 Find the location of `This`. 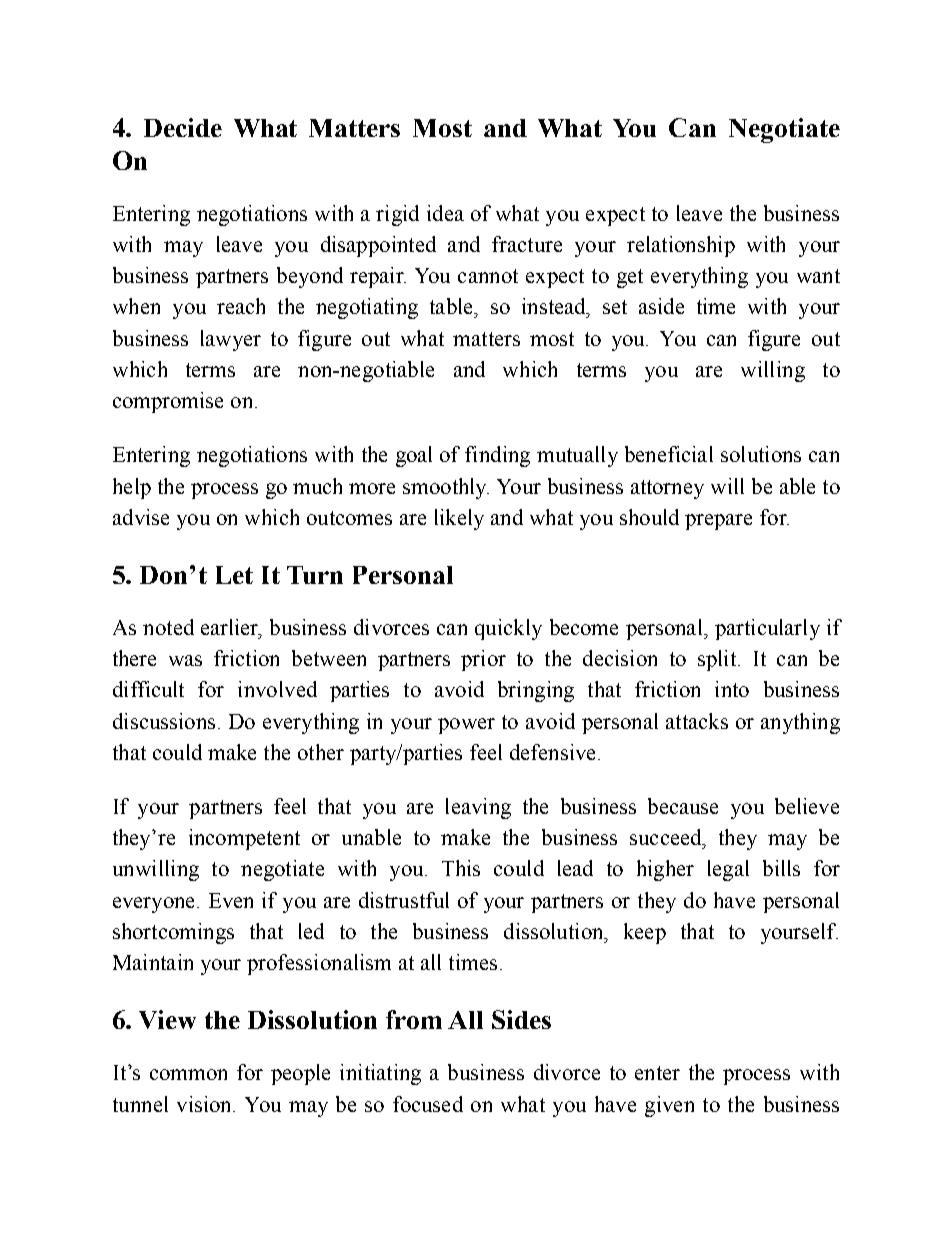

This is located at coordinates (461, 868).
